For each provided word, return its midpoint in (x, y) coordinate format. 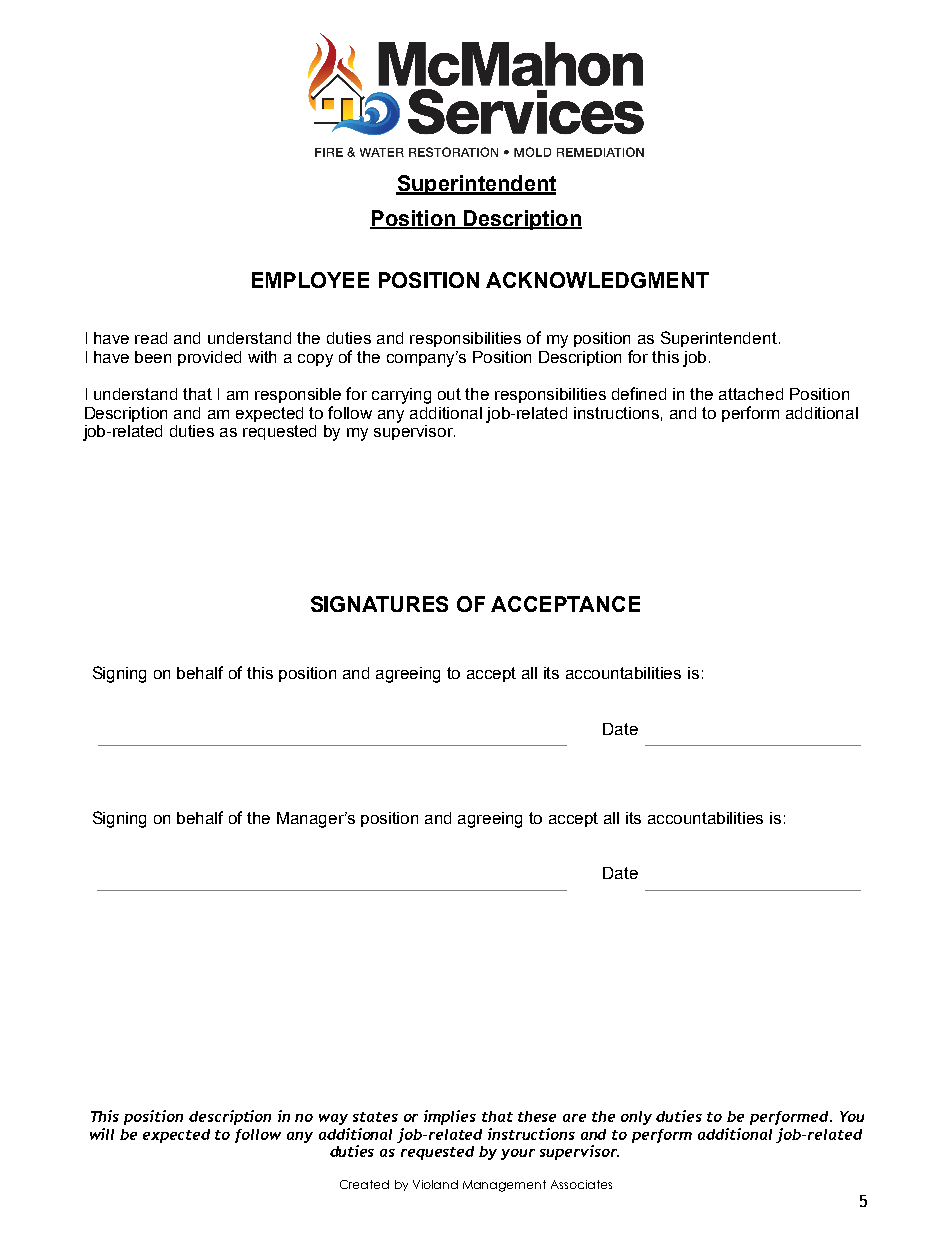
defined (639, 393)
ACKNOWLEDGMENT (597, 280)
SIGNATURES (379, 604)
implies (450, 1117)
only (636, 1118)
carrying (401, 396)
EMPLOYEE (310, 280)
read (151, 338)
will (102, 1134)
